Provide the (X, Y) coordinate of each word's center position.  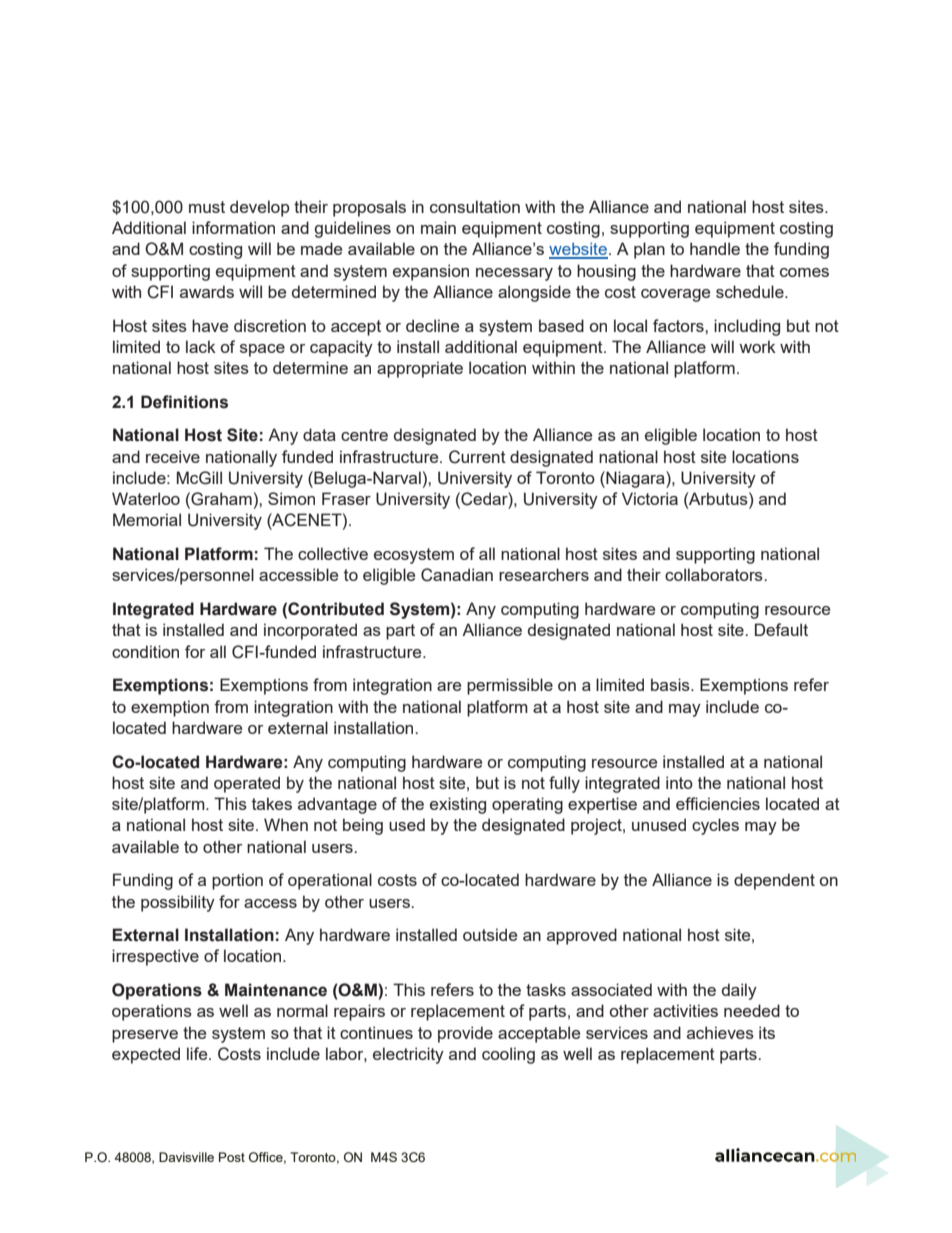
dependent (774, 881)
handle (715, 248)
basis (671, 684)
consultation (475, 206)
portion (237, 881)
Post (232, 1157)
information (233, 227)
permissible (510, 686)
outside (490, 934)
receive (173, 456)
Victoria (650, 498)
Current (477, 457)
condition (145, 651)
